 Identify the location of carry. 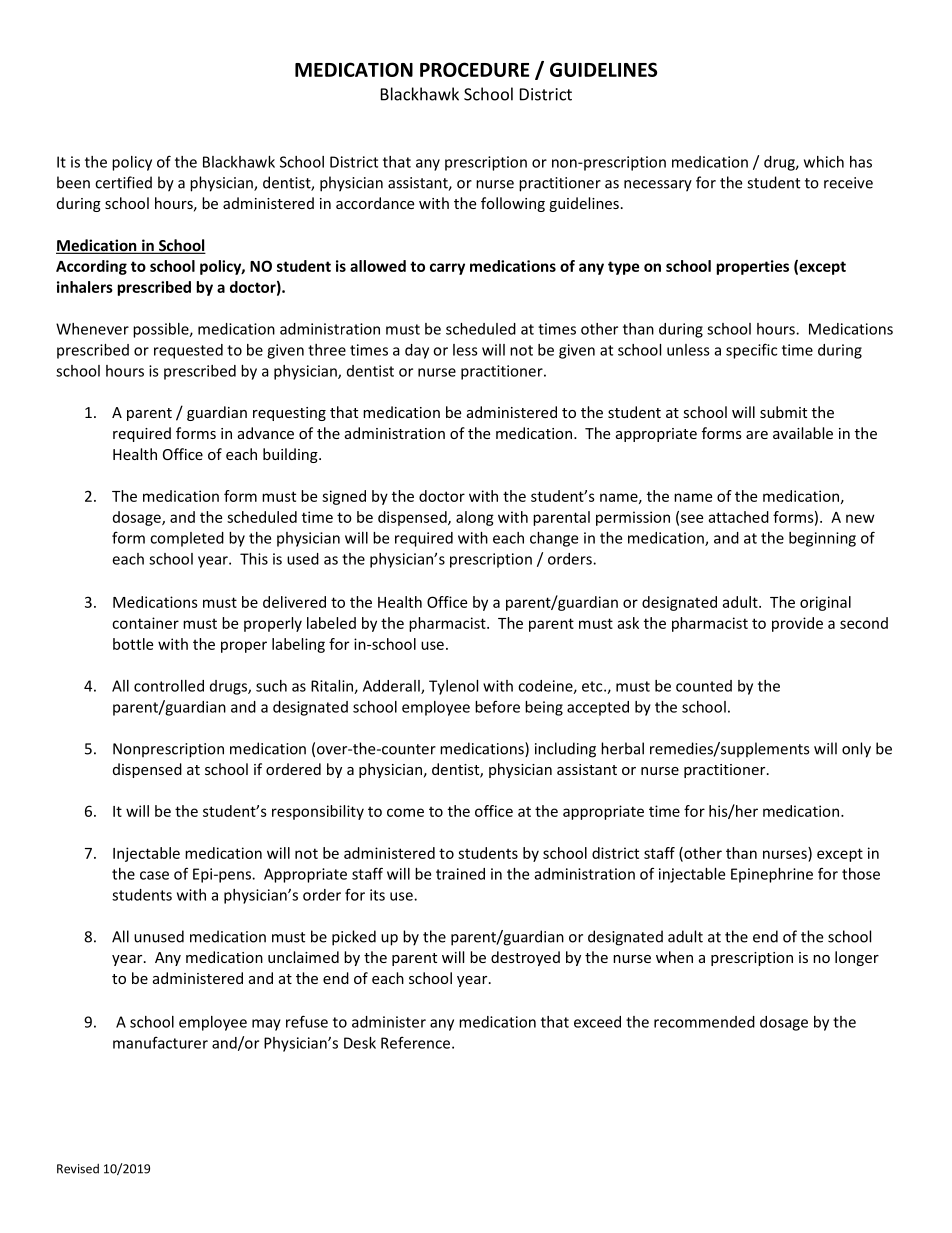
(447, 269).
